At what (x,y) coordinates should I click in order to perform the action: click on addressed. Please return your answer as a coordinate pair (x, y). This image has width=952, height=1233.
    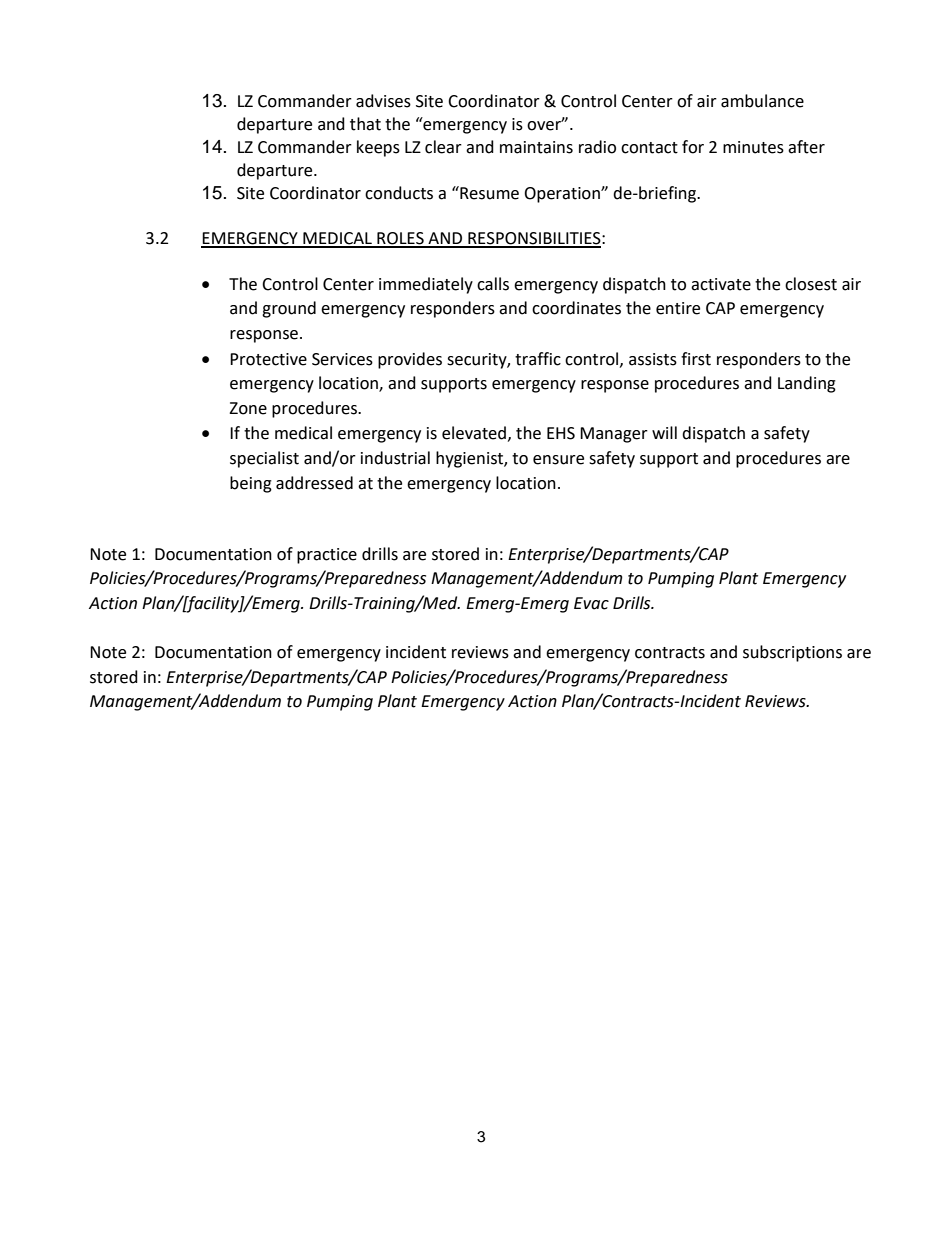
    Looking at the image, I should click on (314, 483).
